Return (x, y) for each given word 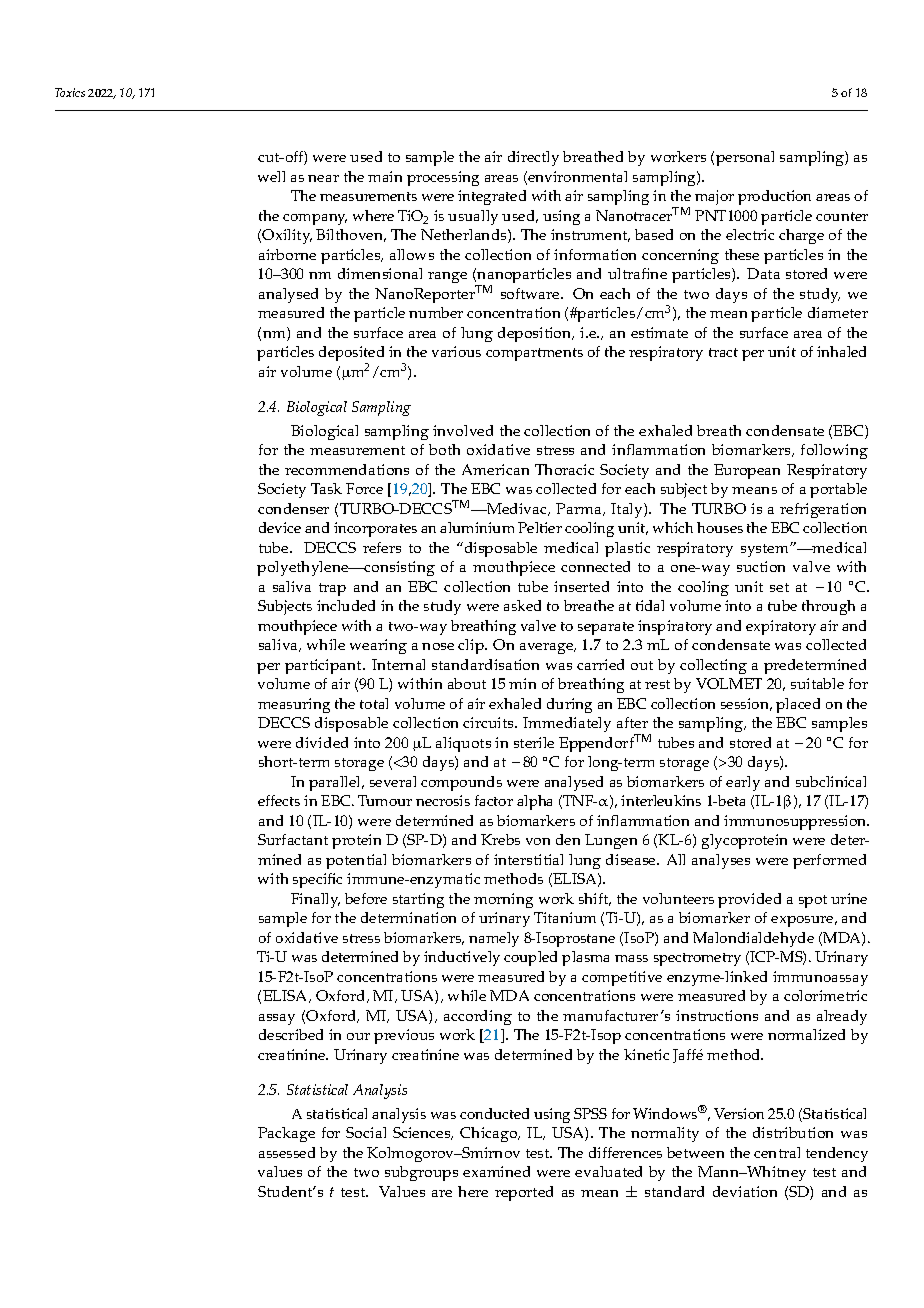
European (747, 471)
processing (443, 178)
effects (279, 800)
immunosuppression (796, 822)
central (777, 1152)
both (444, 449)
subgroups (421, 1173)
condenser (293, 508)
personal (745, 158)
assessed (287, 1152)
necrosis (443, 800)
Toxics (70, 92)
